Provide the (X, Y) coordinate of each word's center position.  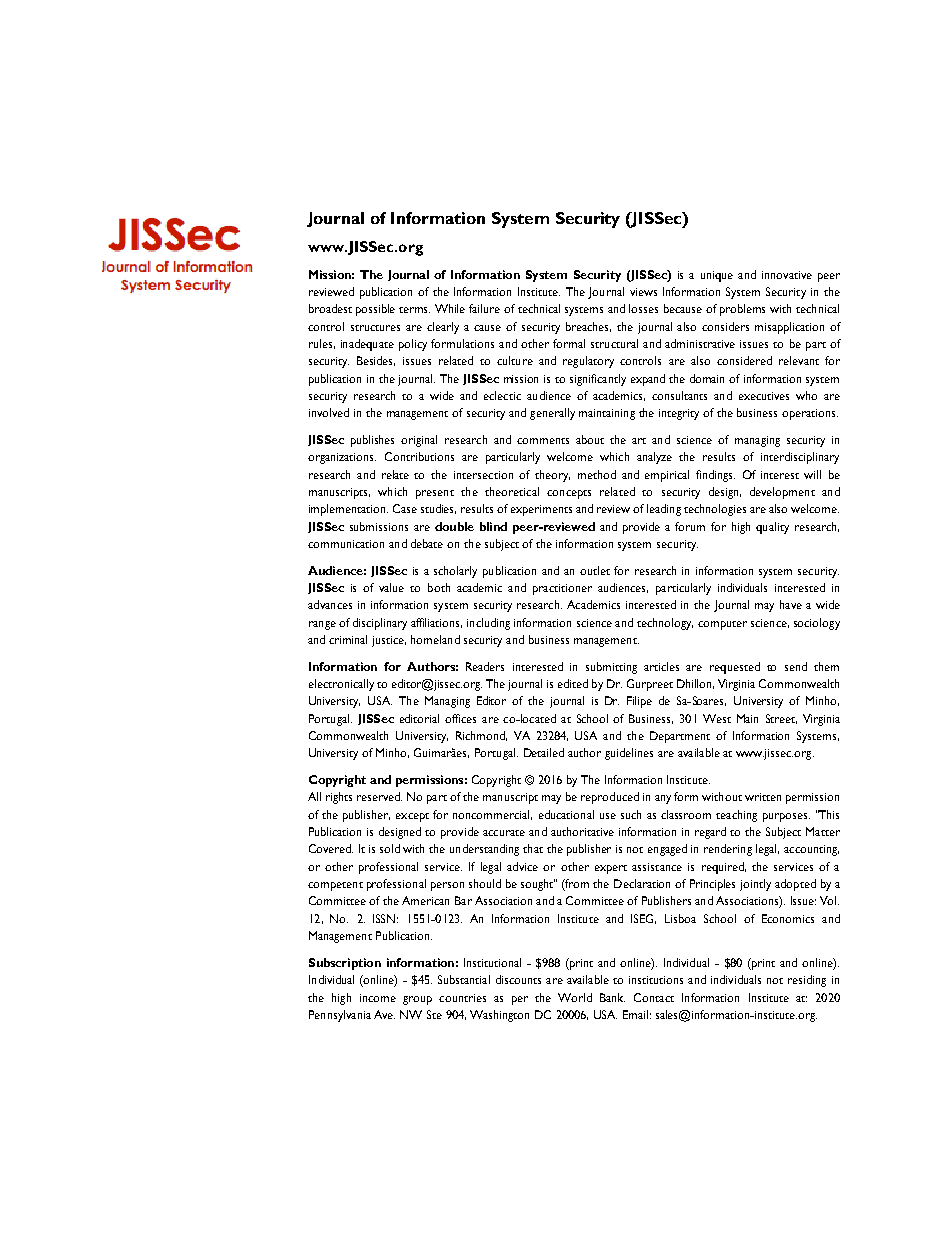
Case (405, 508)
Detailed (544, 752)
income (378, 998)
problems (742, 310)
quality (772, 528)
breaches (588, 327)
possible (375, 310)
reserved (379, 796)
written (763, 797)
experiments (541, 510)
